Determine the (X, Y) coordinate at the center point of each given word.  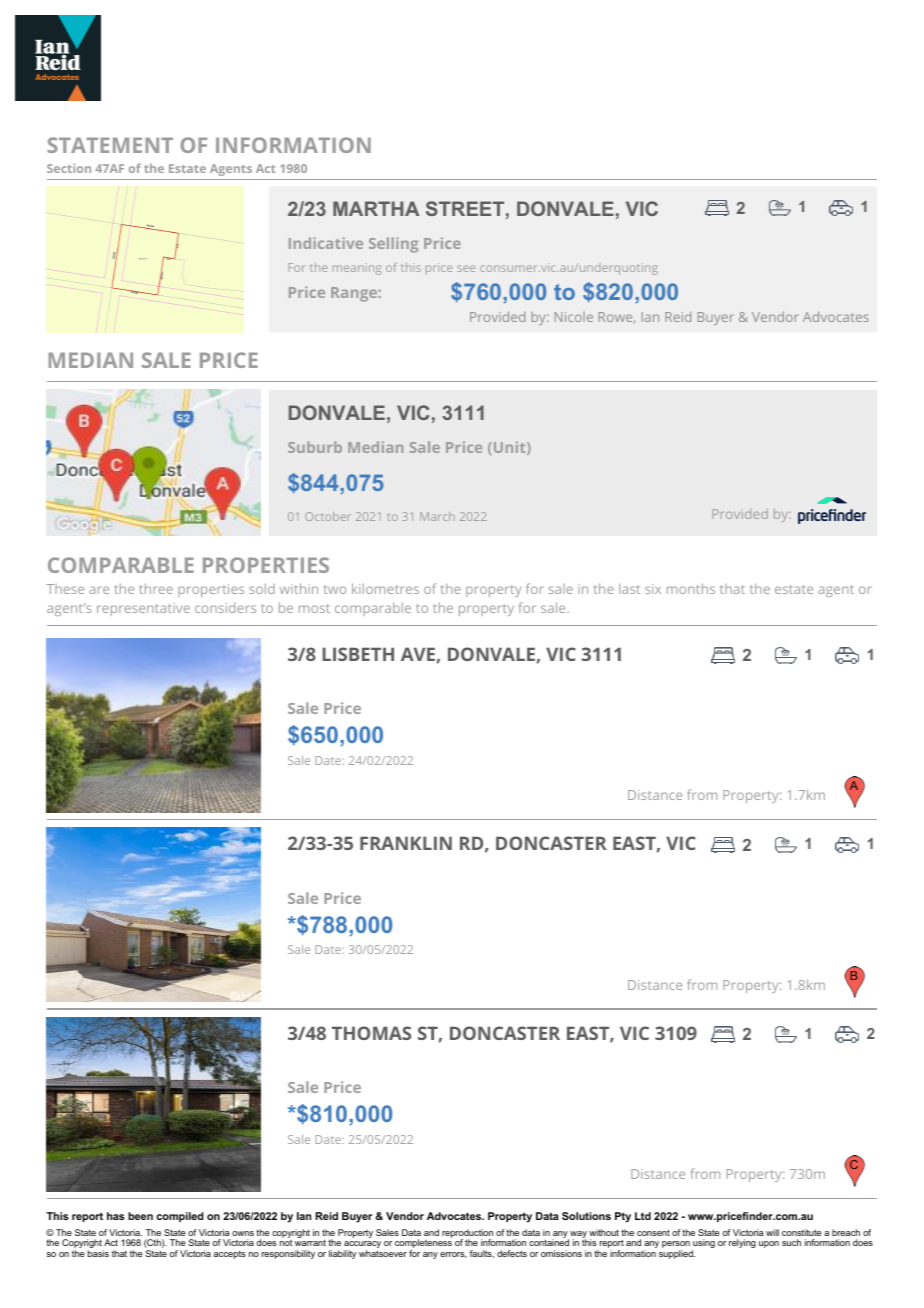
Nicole (574, 317)
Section (69, 168)
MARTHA (376, 208)
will (772, 1232)
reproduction (467, 1234)
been (140, 1216)
